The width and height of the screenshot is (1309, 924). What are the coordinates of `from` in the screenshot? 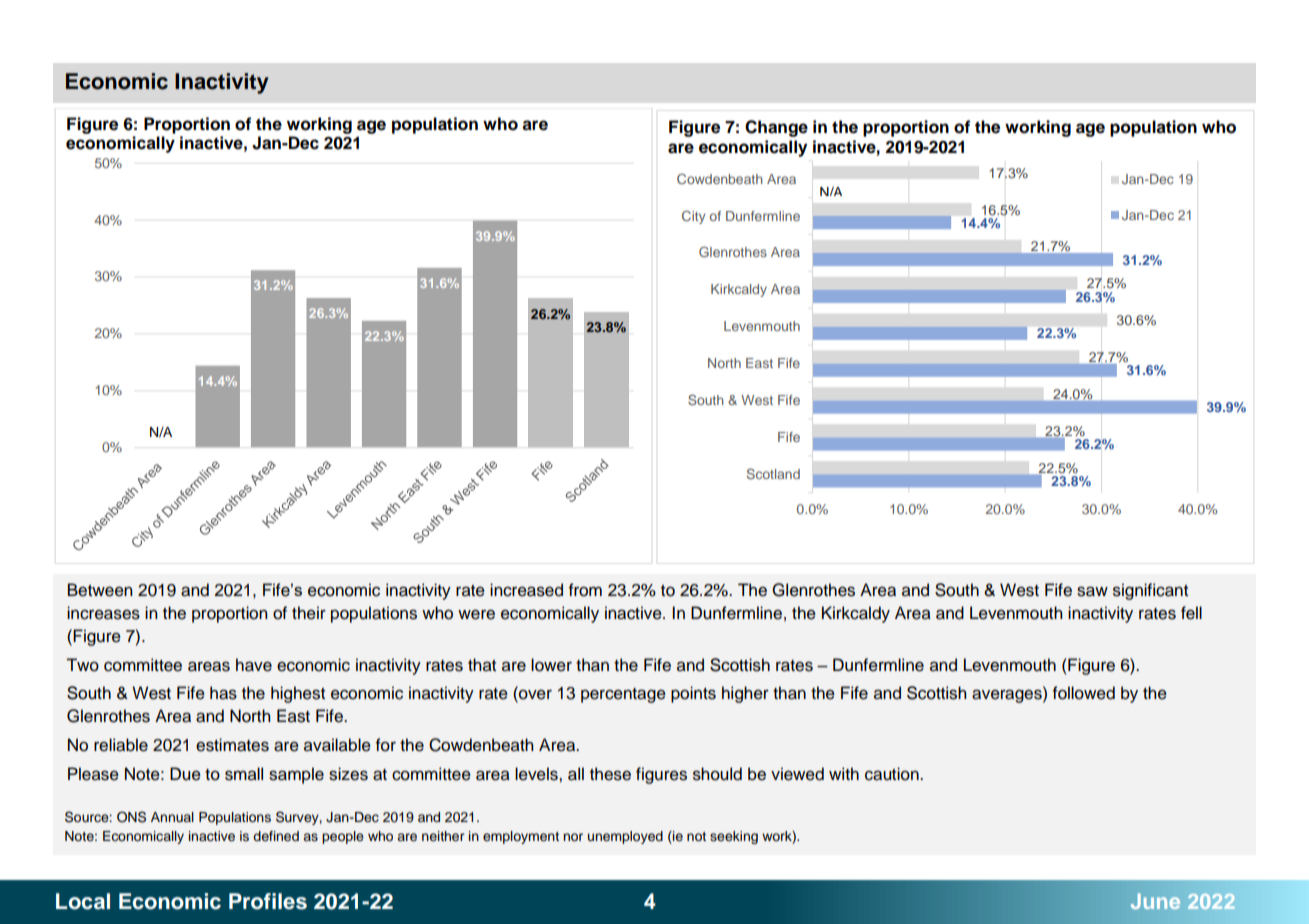 It's located at (585, 590).
